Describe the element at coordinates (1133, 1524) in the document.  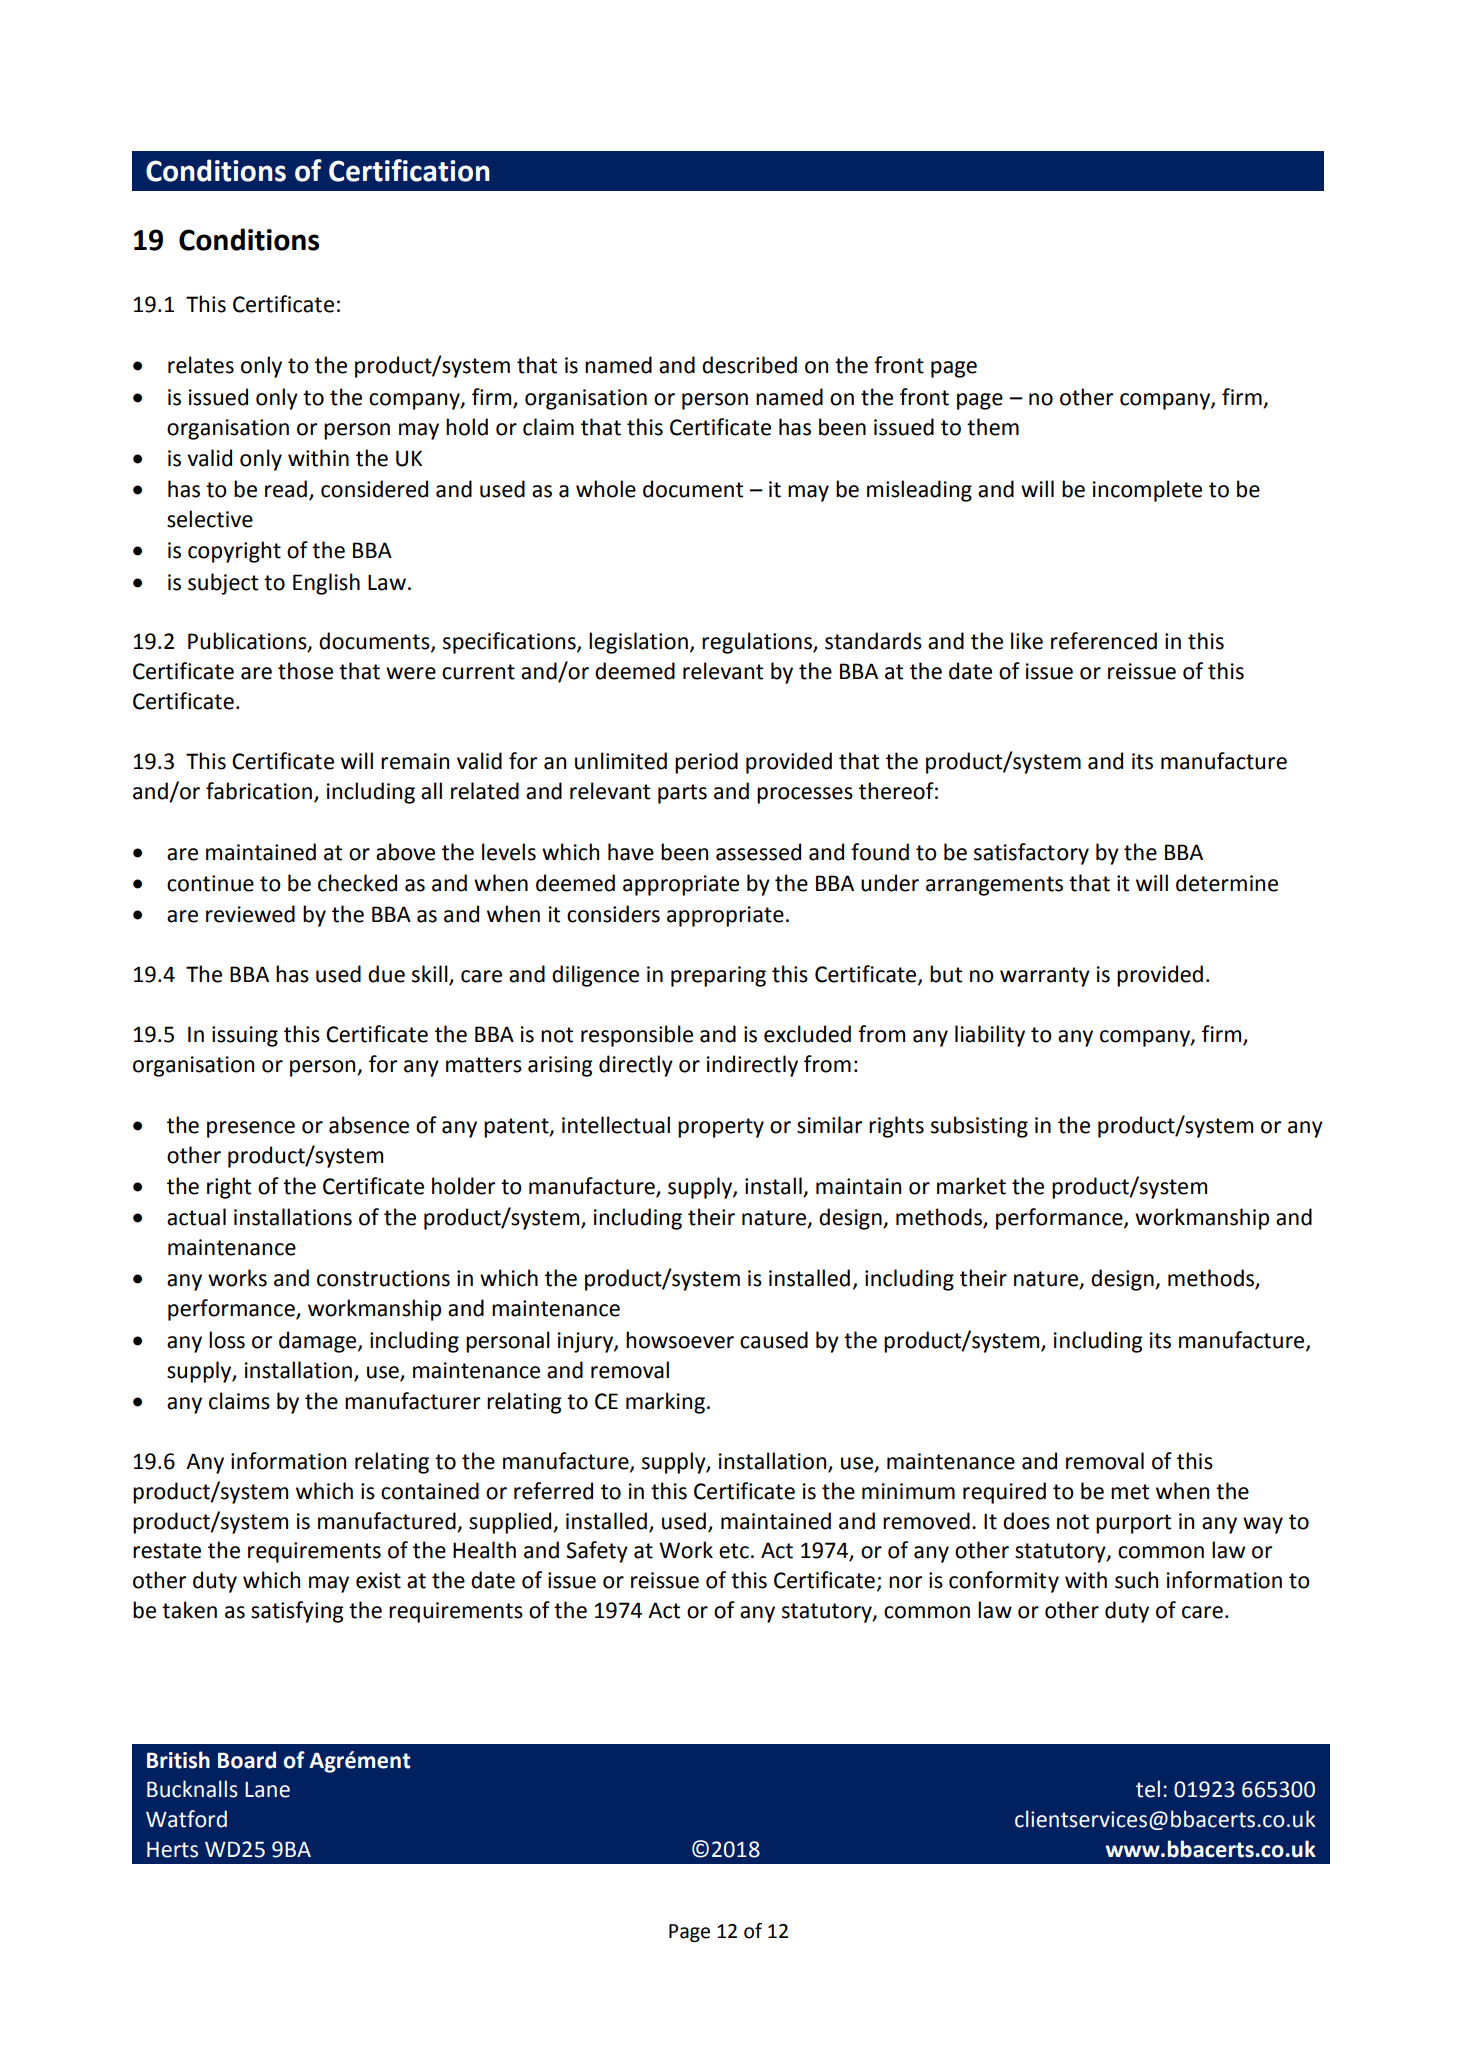
I see `purport` at that location.
